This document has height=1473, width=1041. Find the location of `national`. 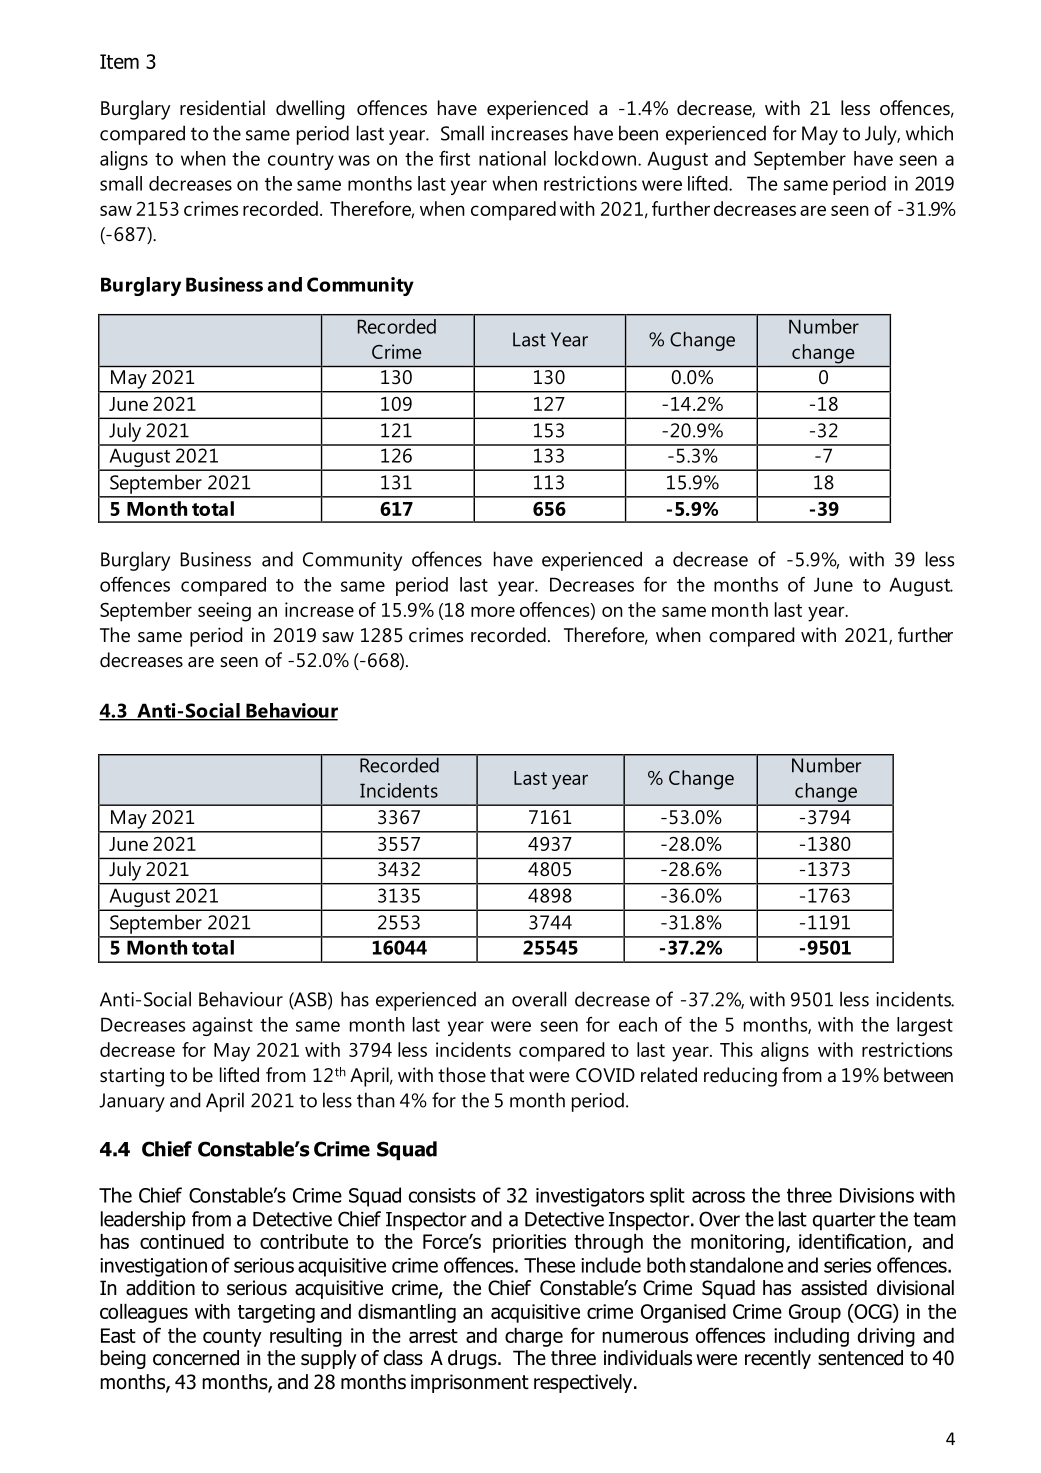

national is located at coordinates (512, 158).
